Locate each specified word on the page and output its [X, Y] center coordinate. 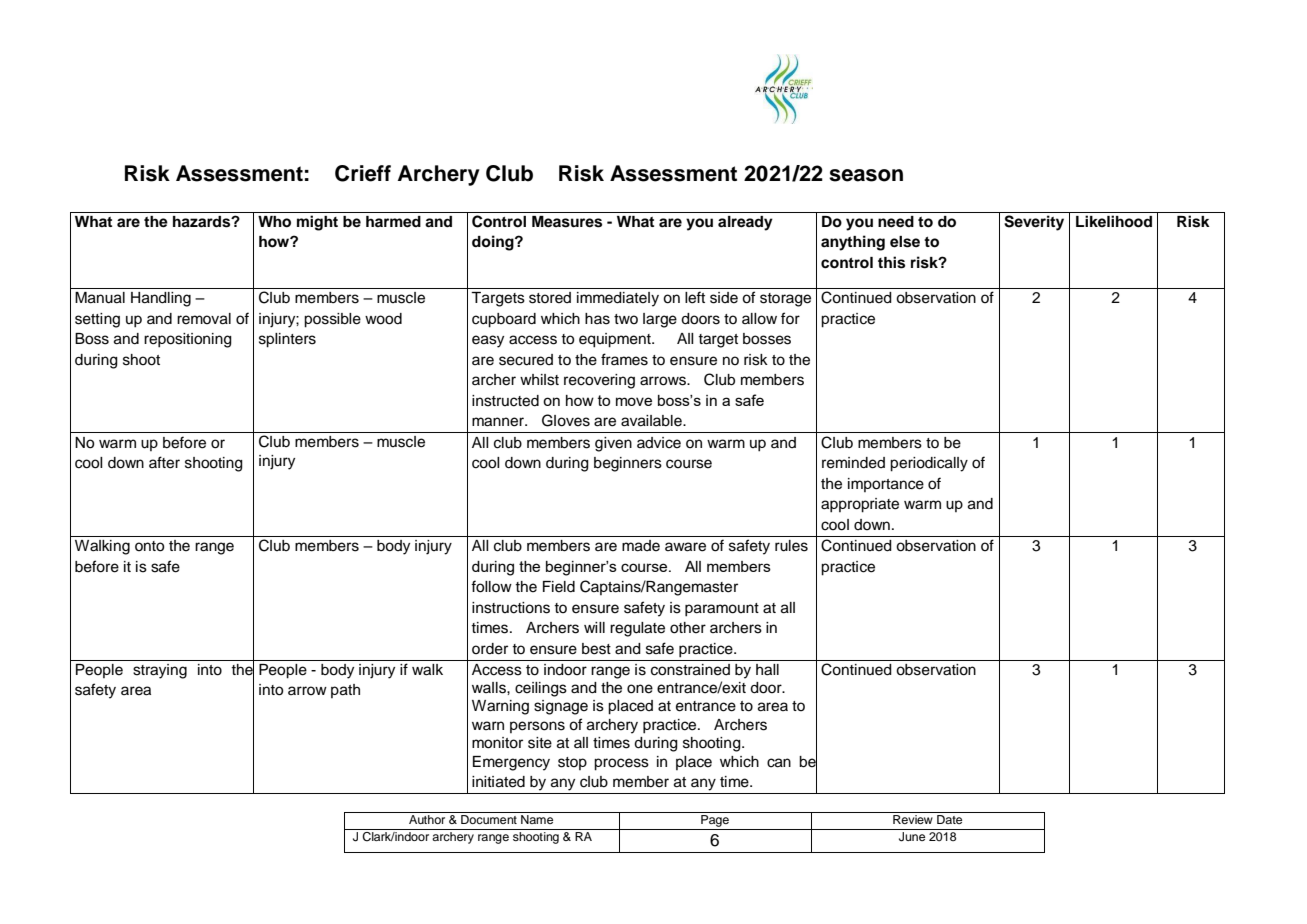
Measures [567, 222]
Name [537, 819]
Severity [1034, 223]
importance [886, 485]
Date [949, 819]
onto [149, 546]
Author [427, 819]
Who [274, 222]
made [641, 546]
